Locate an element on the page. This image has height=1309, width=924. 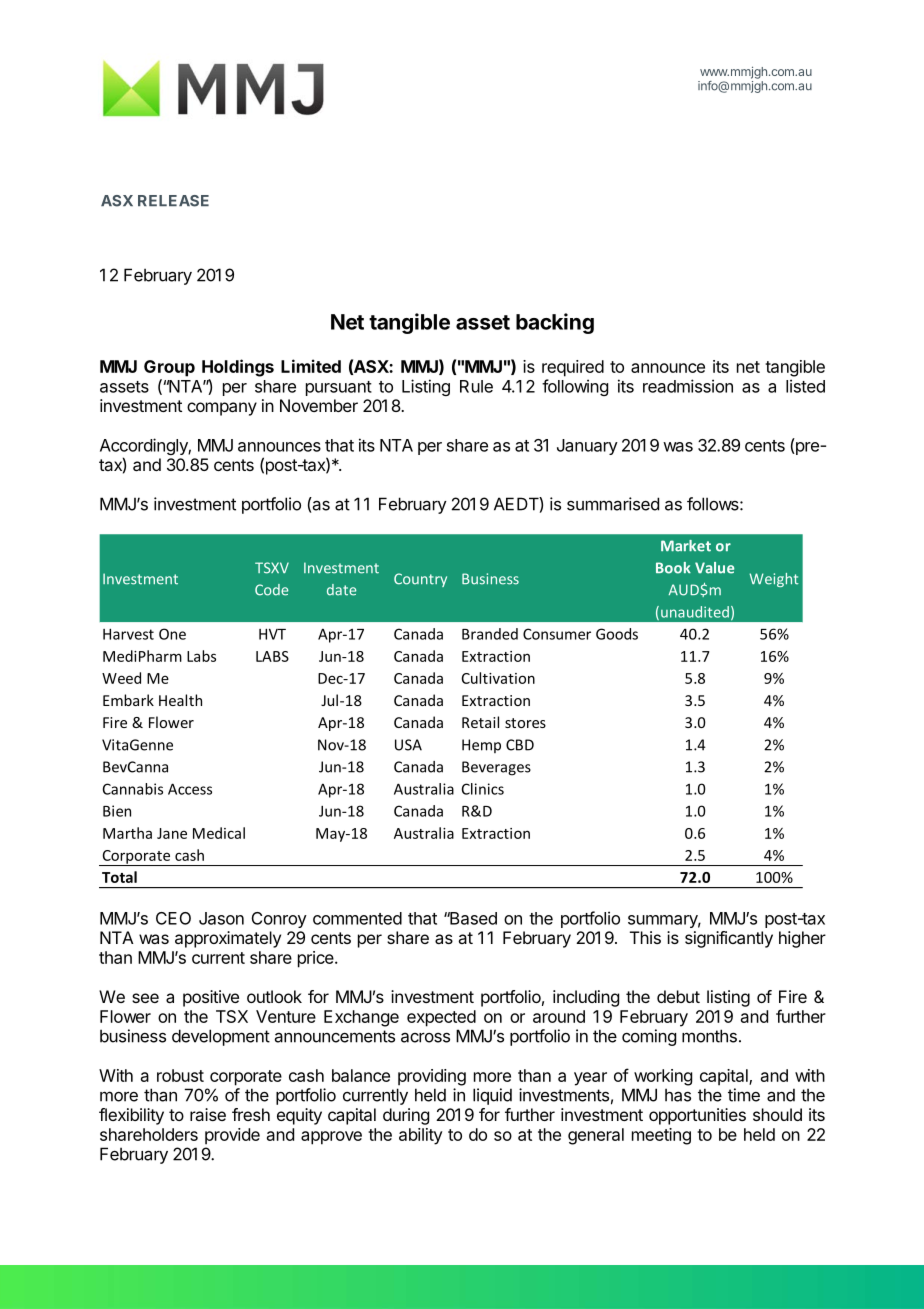
significantly is located at coordinates (729, 939).
